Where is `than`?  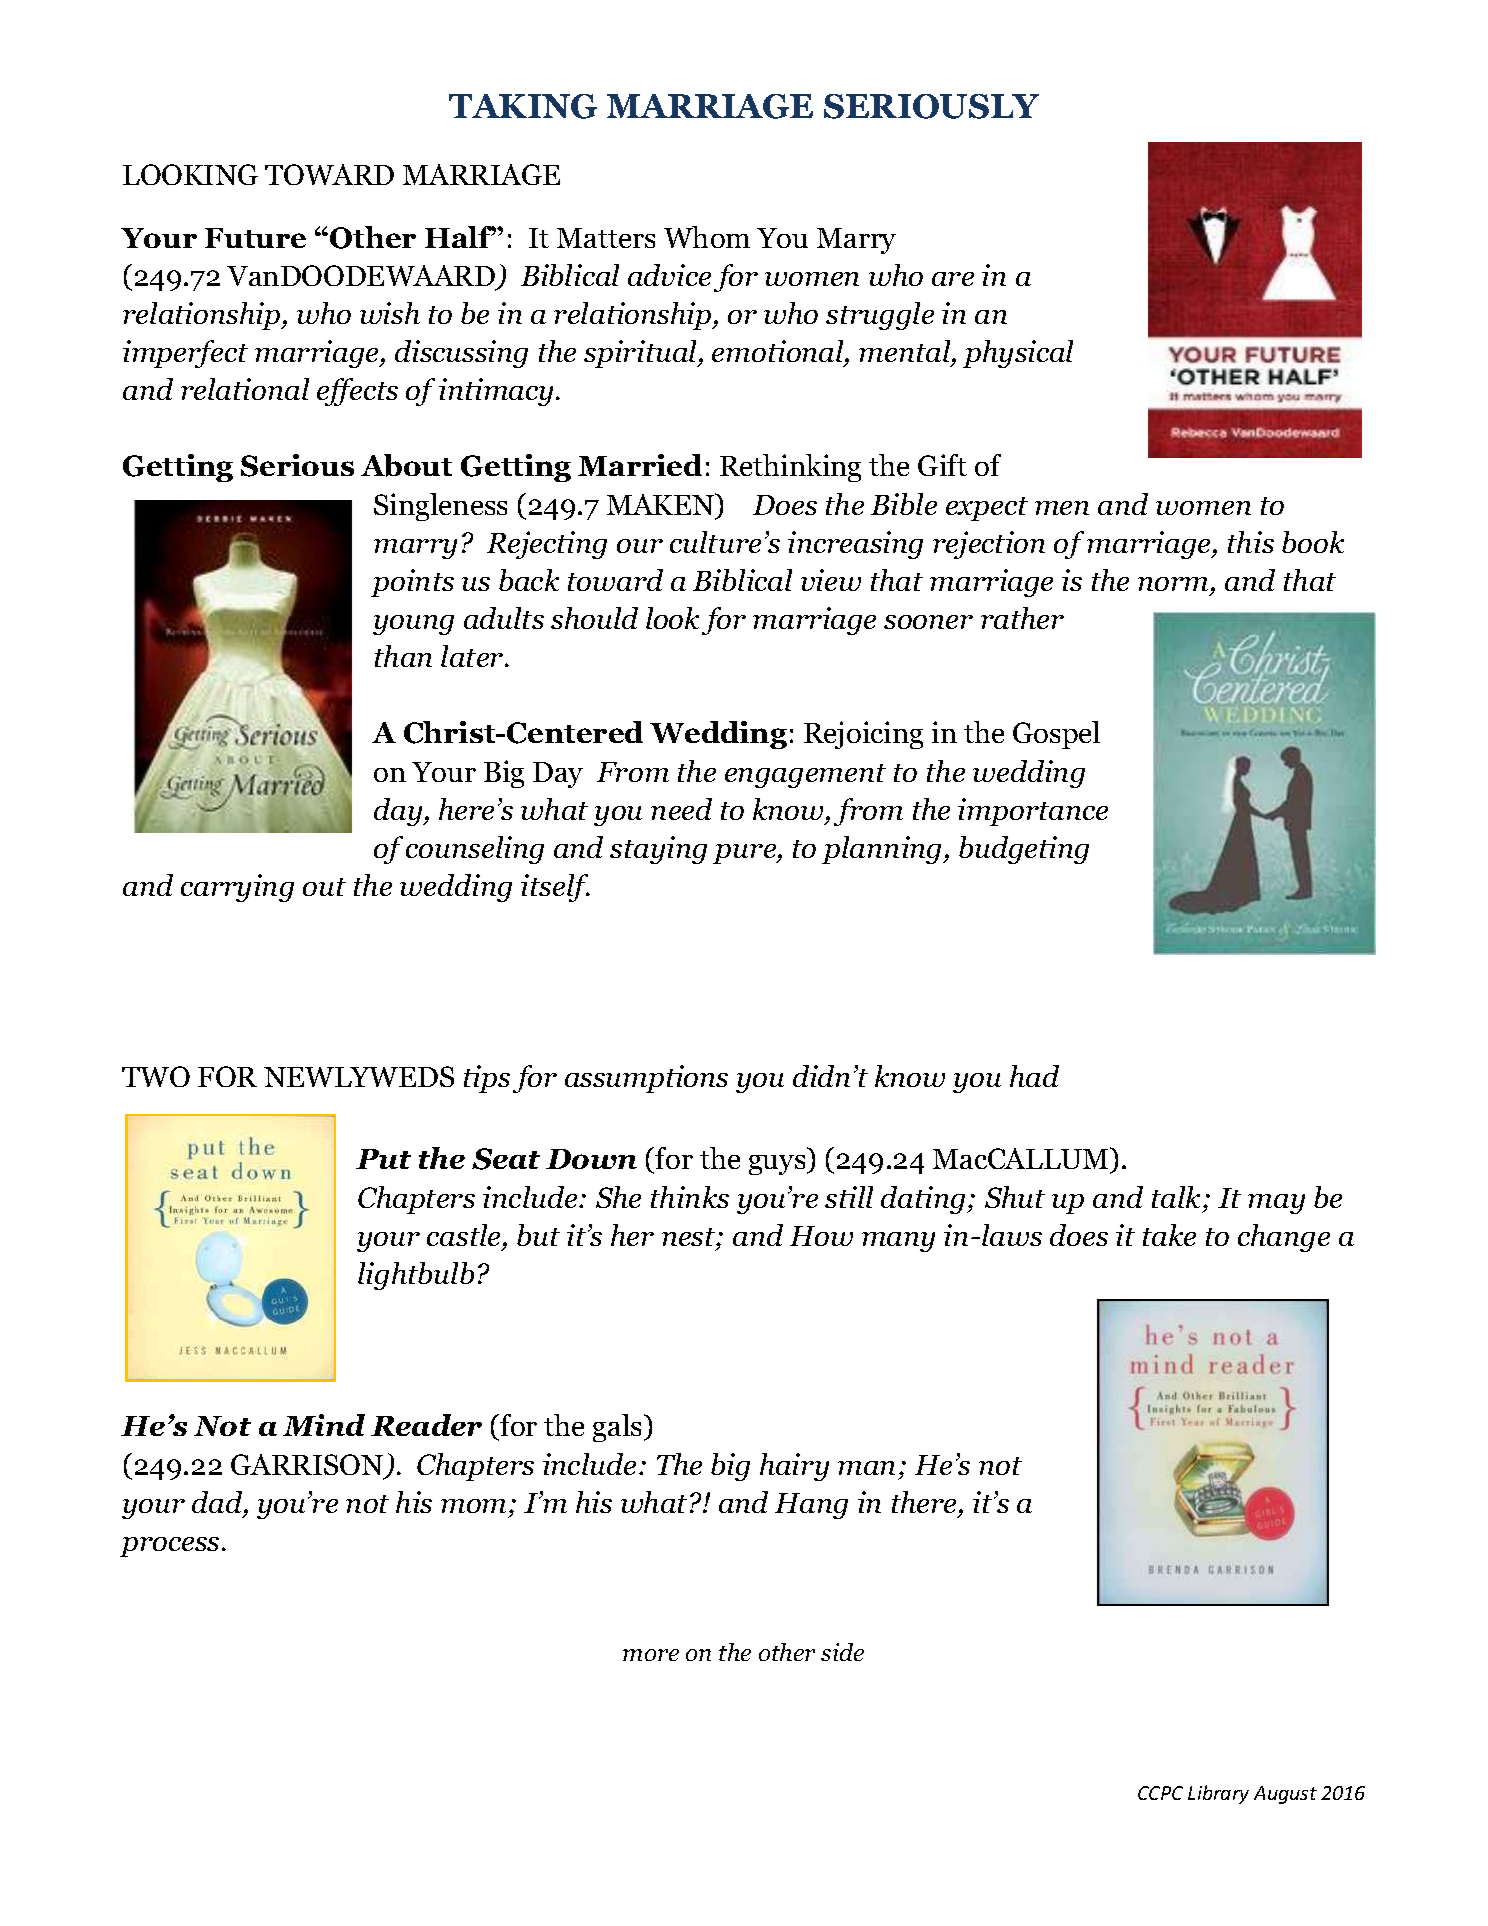 than is located at coordinates (403, 656).
